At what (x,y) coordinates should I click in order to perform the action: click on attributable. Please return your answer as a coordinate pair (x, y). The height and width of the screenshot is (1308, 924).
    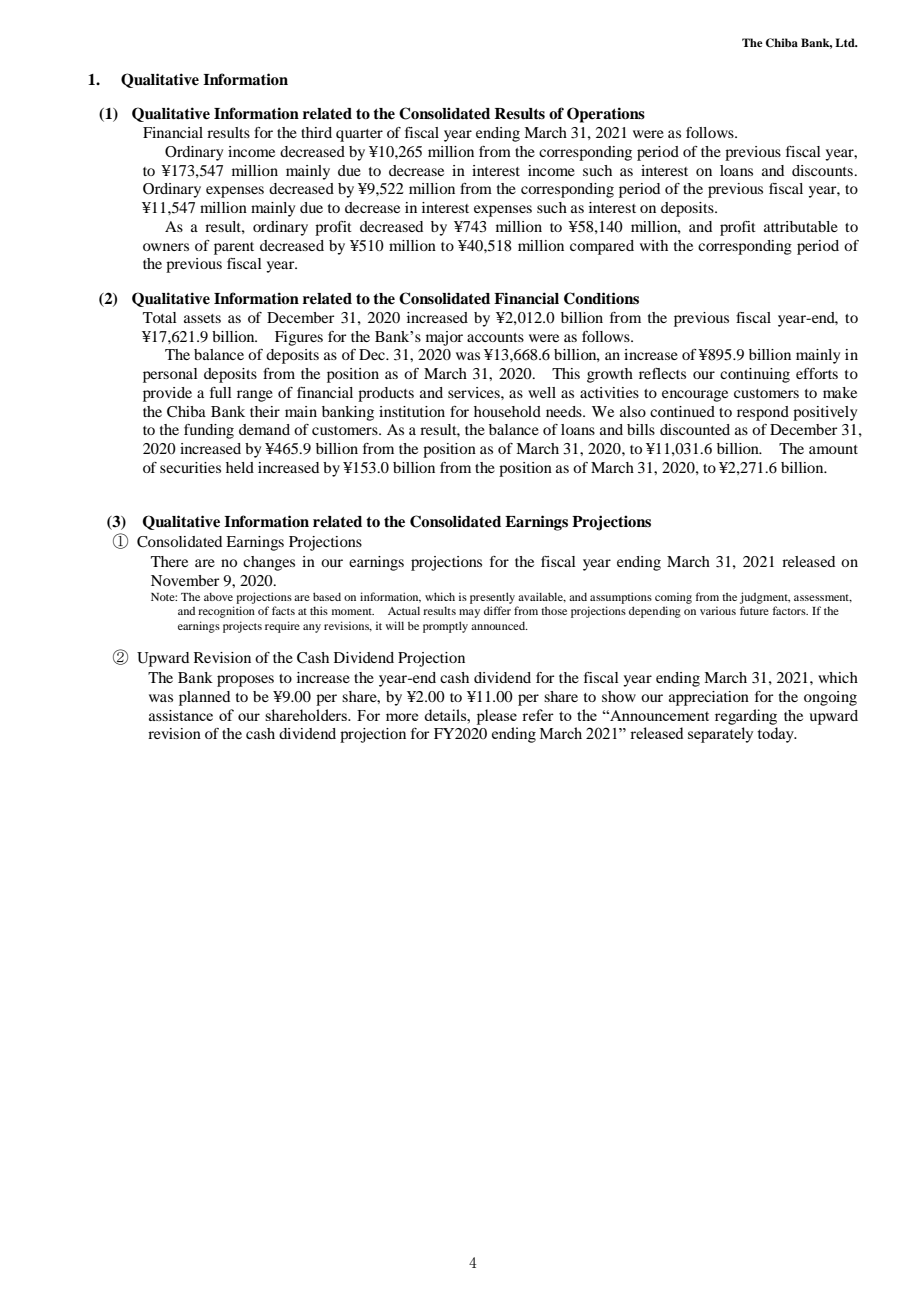
    Looking at the image, I should click on (801, 226).
